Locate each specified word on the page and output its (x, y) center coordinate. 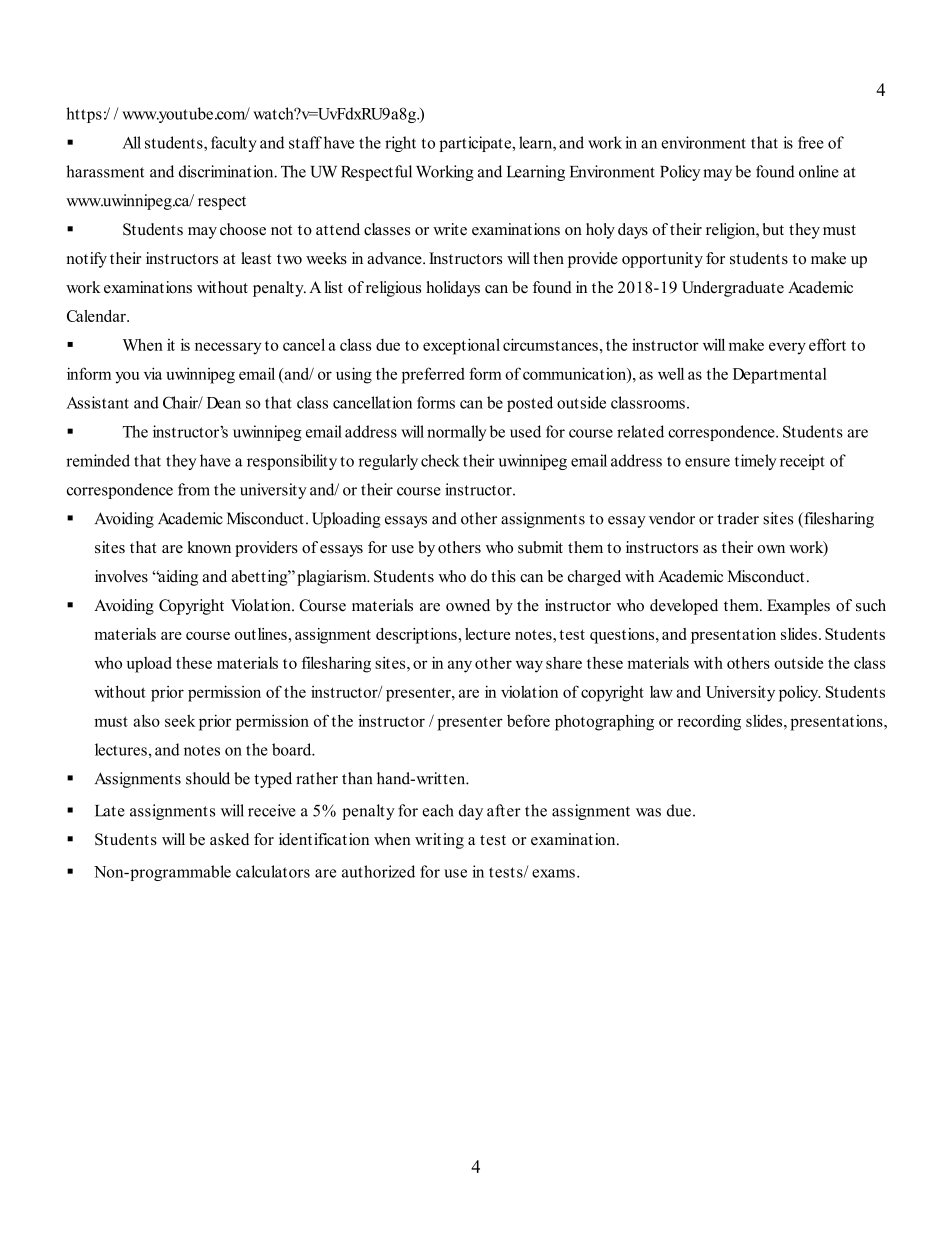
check (440, 460)
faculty (234, 144)
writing (439, 841)
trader (738, 518)
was (648, 812)
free (811, 142)
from (194, 489)
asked (229, 839)
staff (305, 142)
